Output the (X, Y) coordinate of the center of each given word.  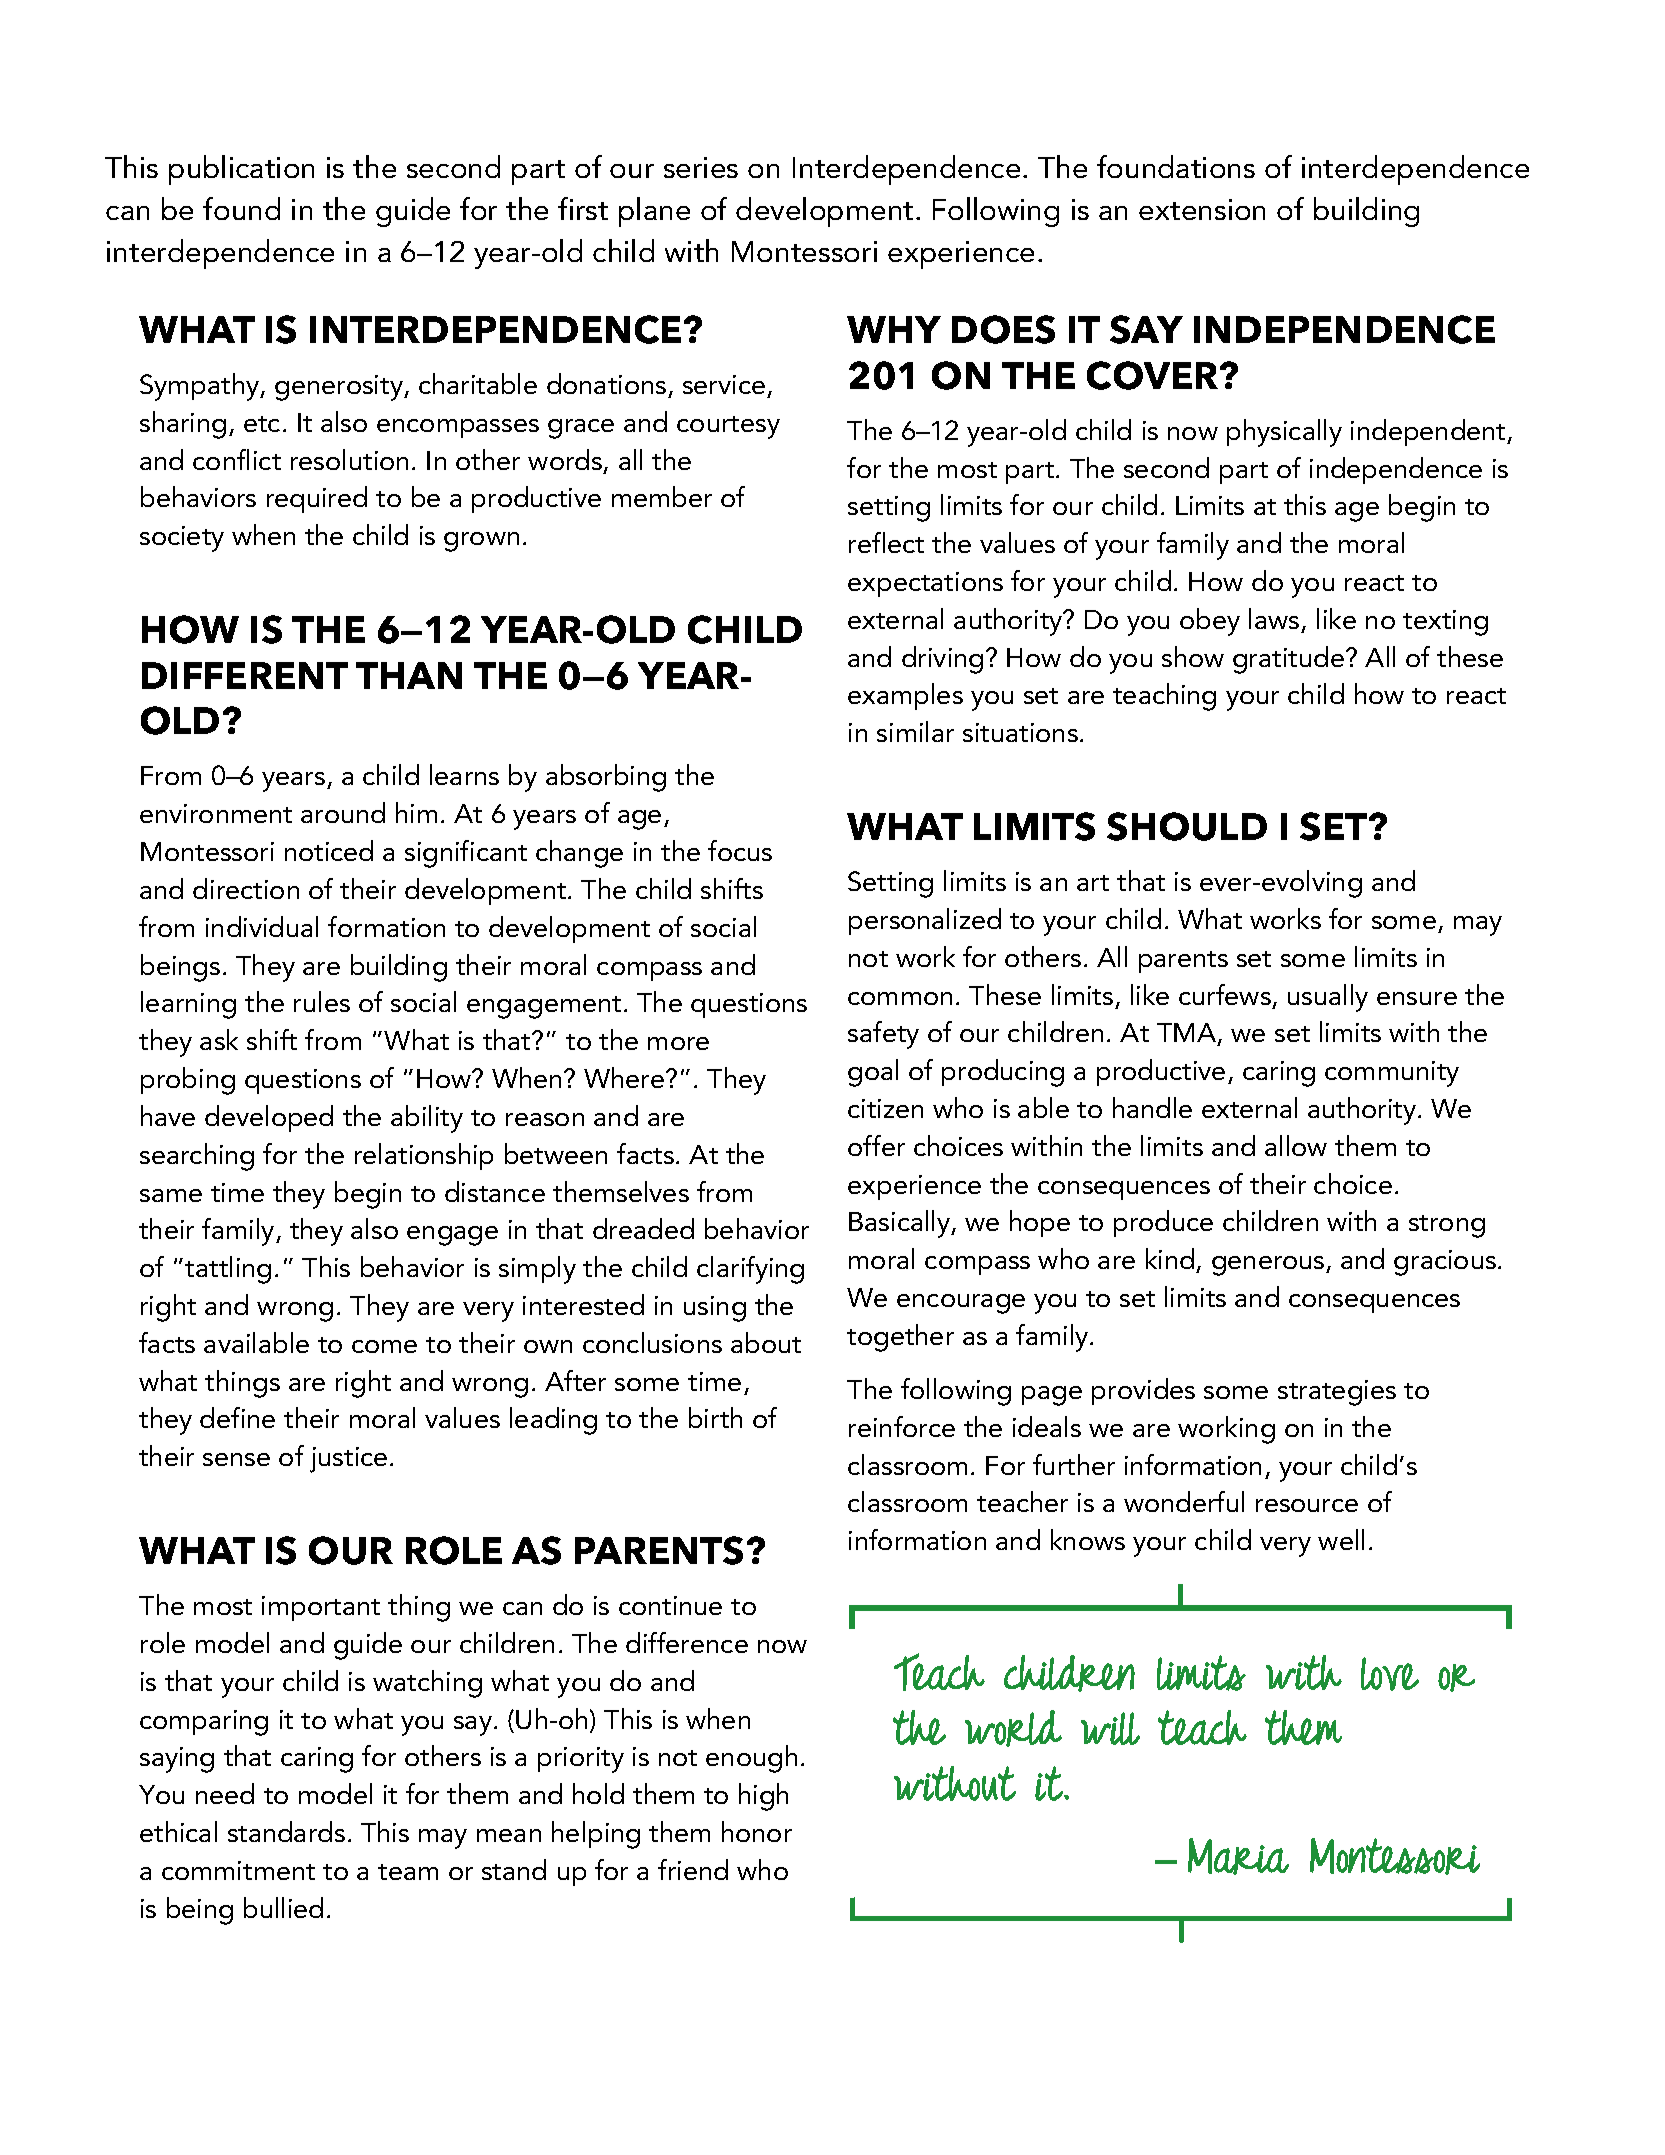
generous (1269, 1266)
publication (241, 170)
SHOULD (1187, 826)
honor (757, 1831)
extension (1202, 209)
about (766, 1342)
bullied (283, 1907)
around (343, 812)
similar (915, 731)
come (384, 1346)
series (701, 167)
